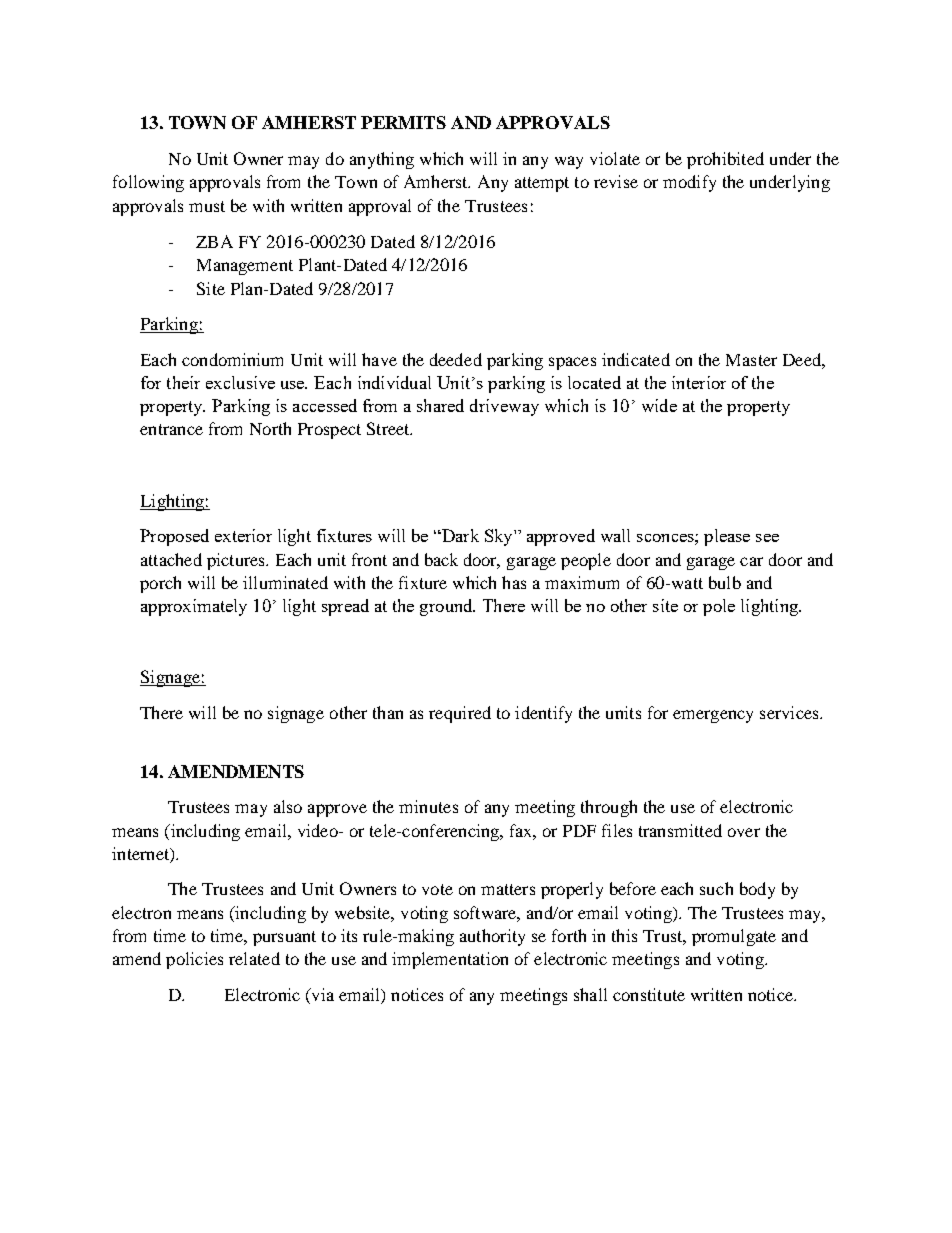 The image size is (952, 1233). Describe the element at coordinates (450, 960) in the screenshot. I see `implementation` at that location.
